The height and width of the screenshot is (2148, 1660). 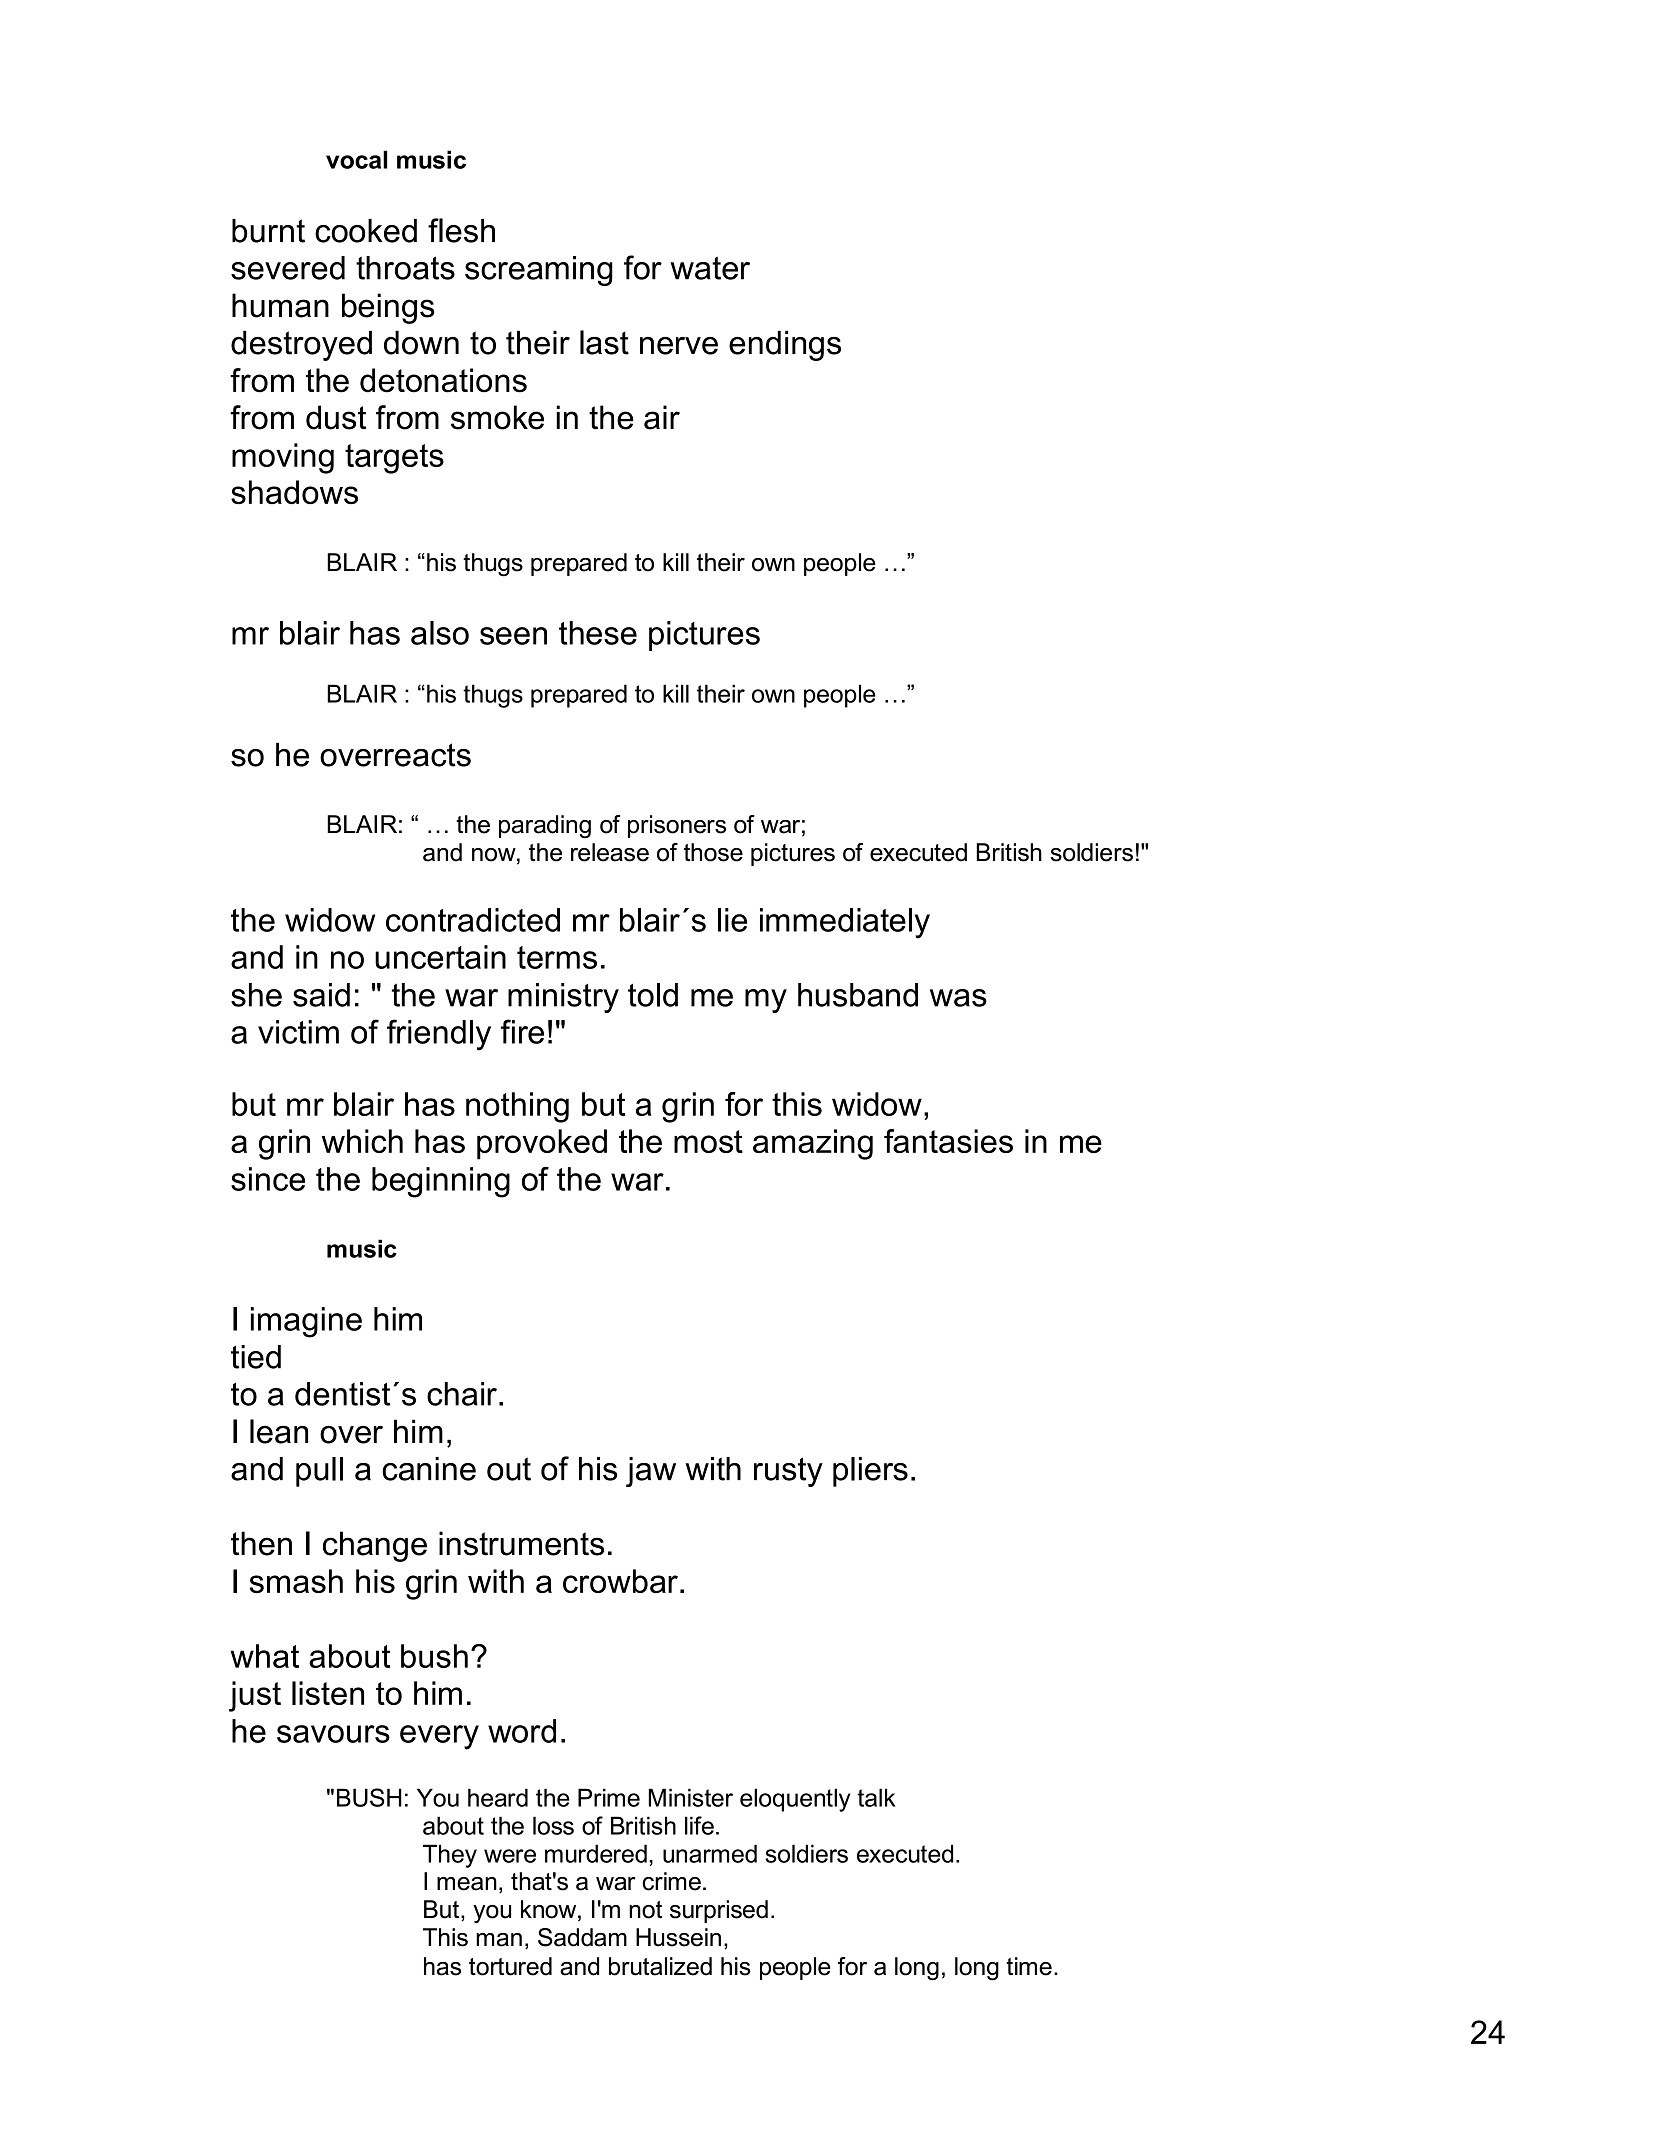 What do you see at coordinates (450, 1856) in the screenshot?
I see `They` at bounding box center [450, 1856].
